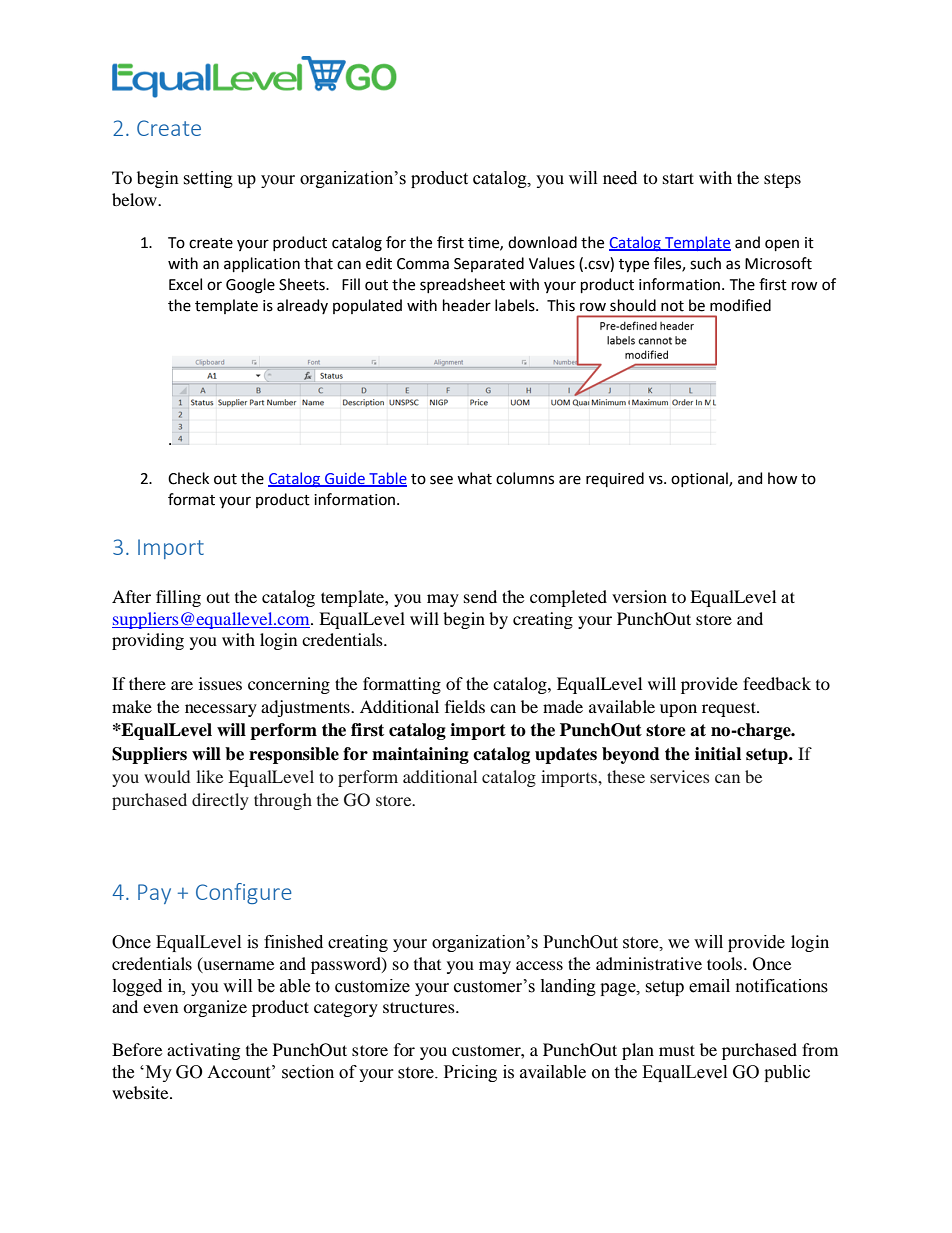  What do you see at coordinates (777, 683) in the screenshot?
I see `feedback` at bounding box center [777, 683].
